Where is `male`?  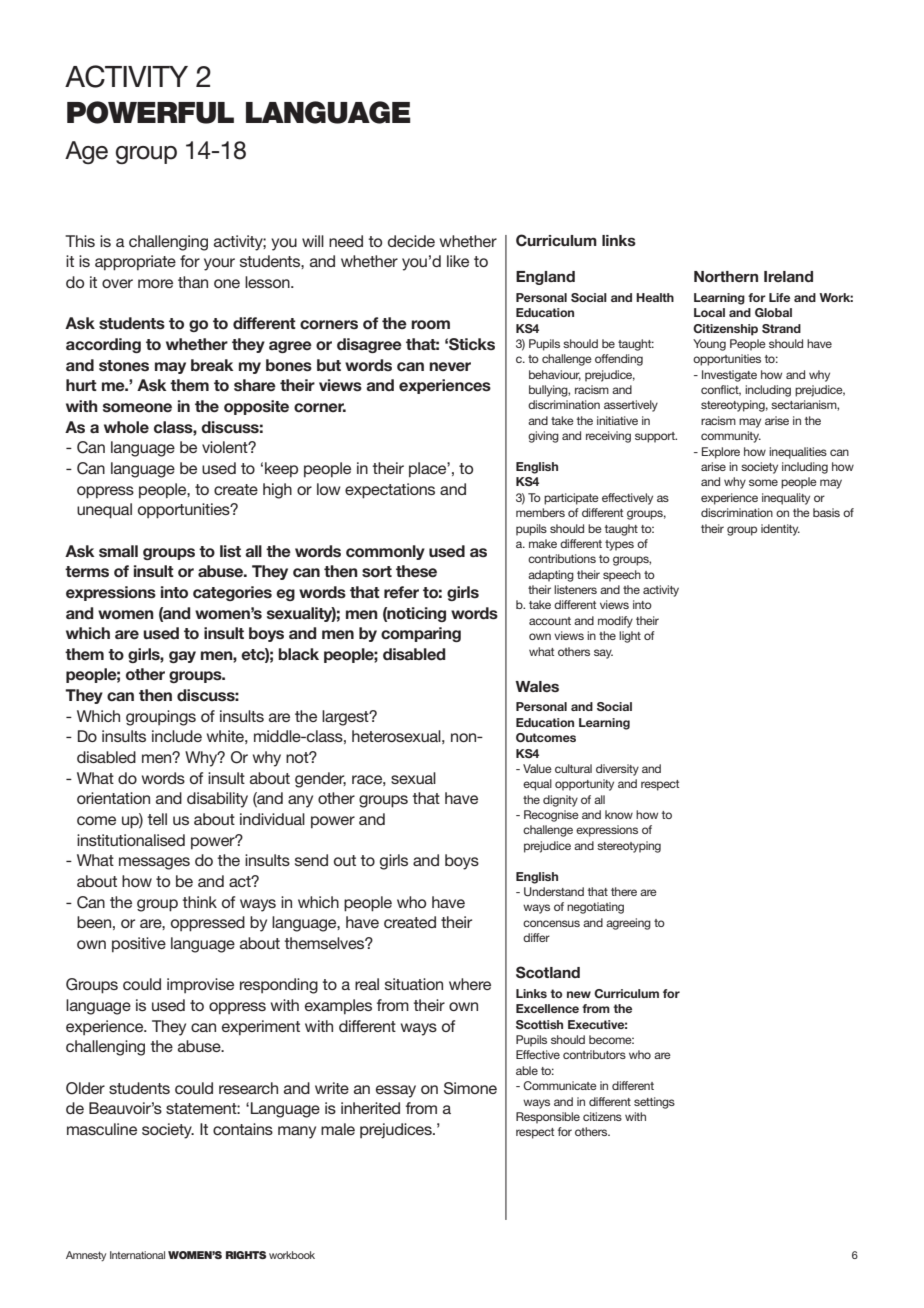
male is located at coordinates (338, 1129).
